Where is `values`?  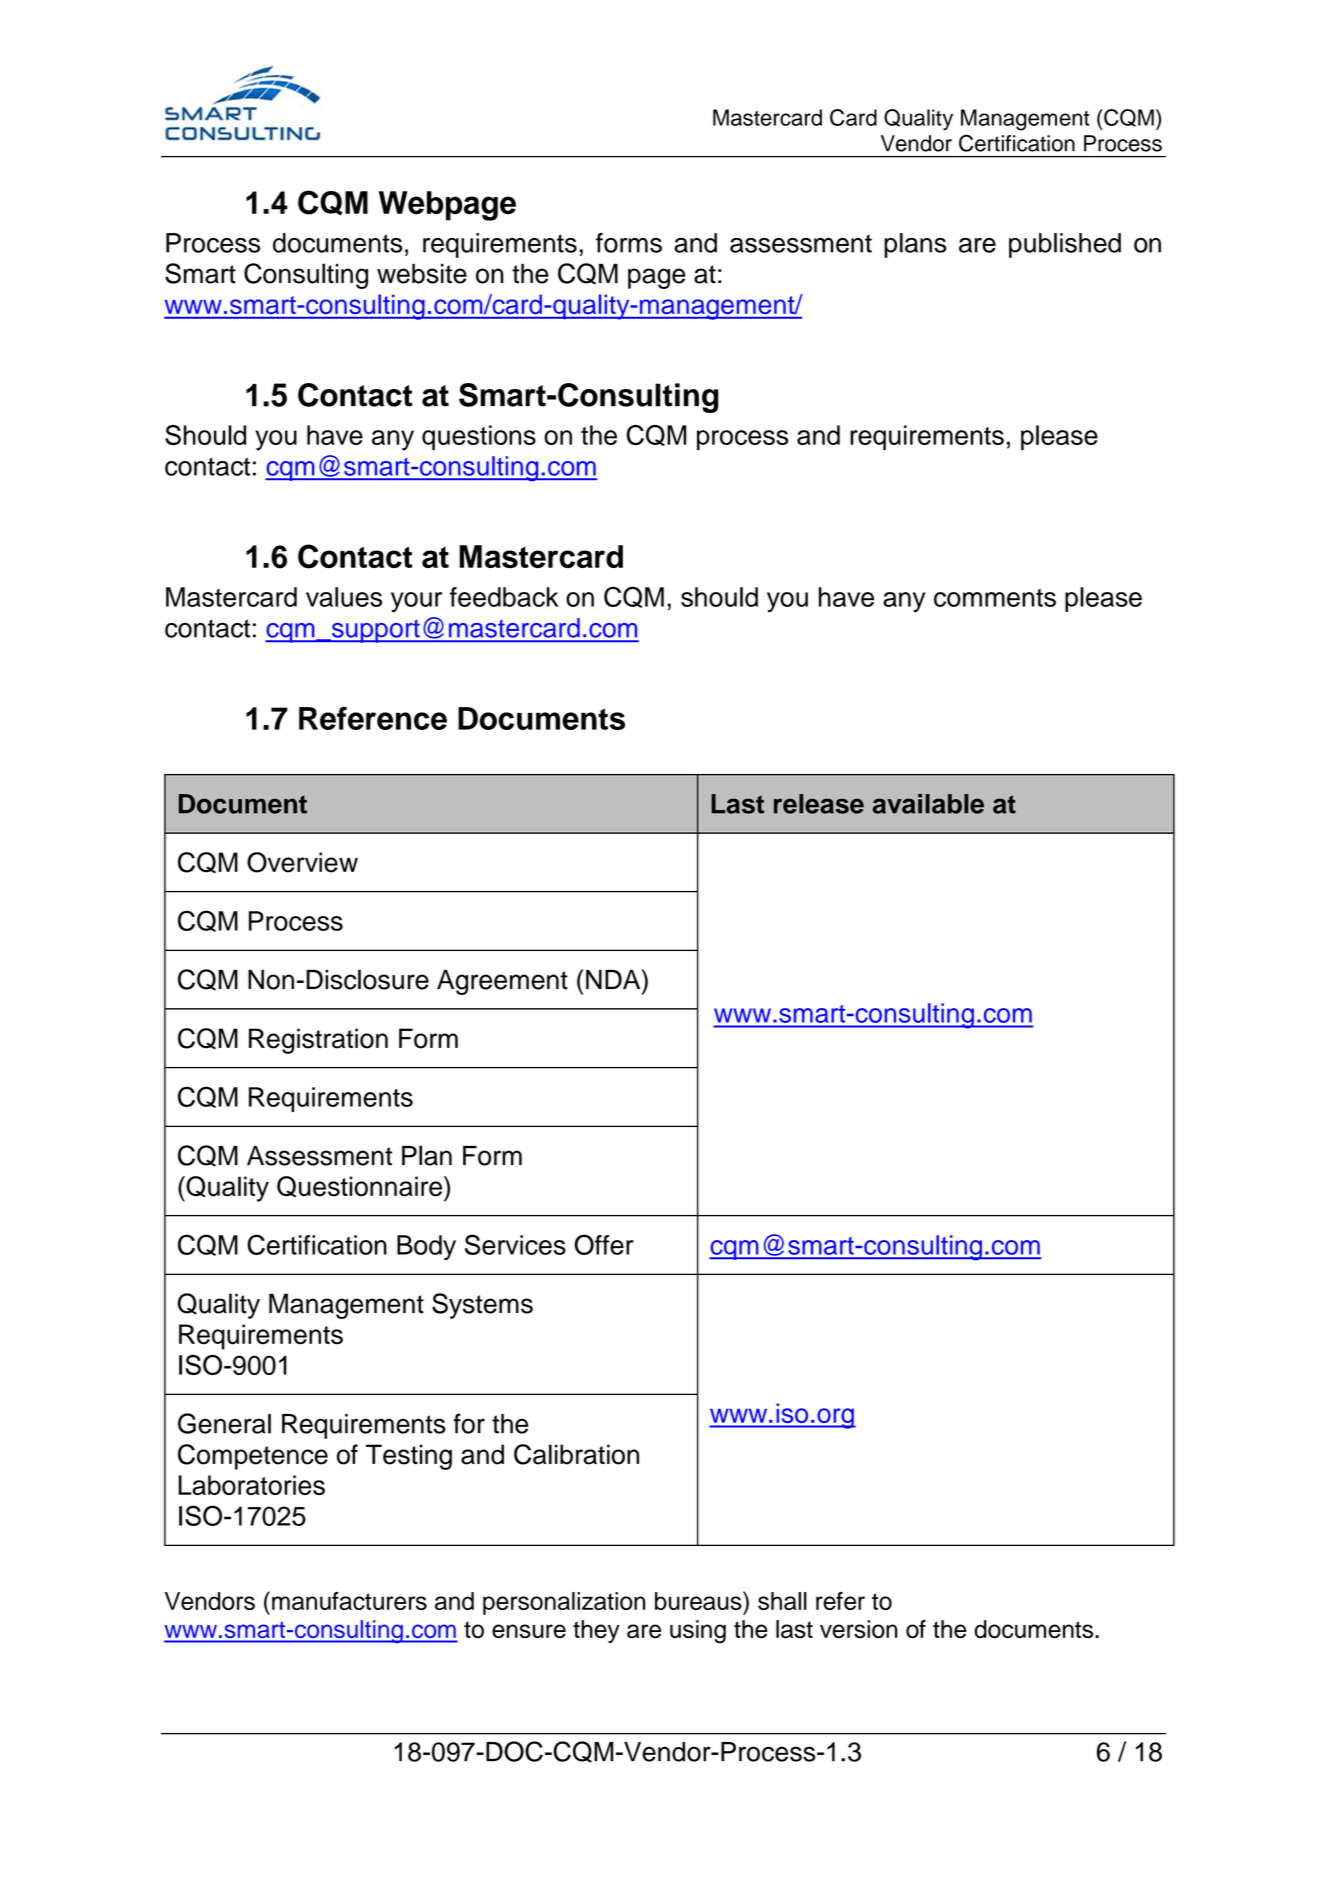
values is located at coordinates (344, 597).
